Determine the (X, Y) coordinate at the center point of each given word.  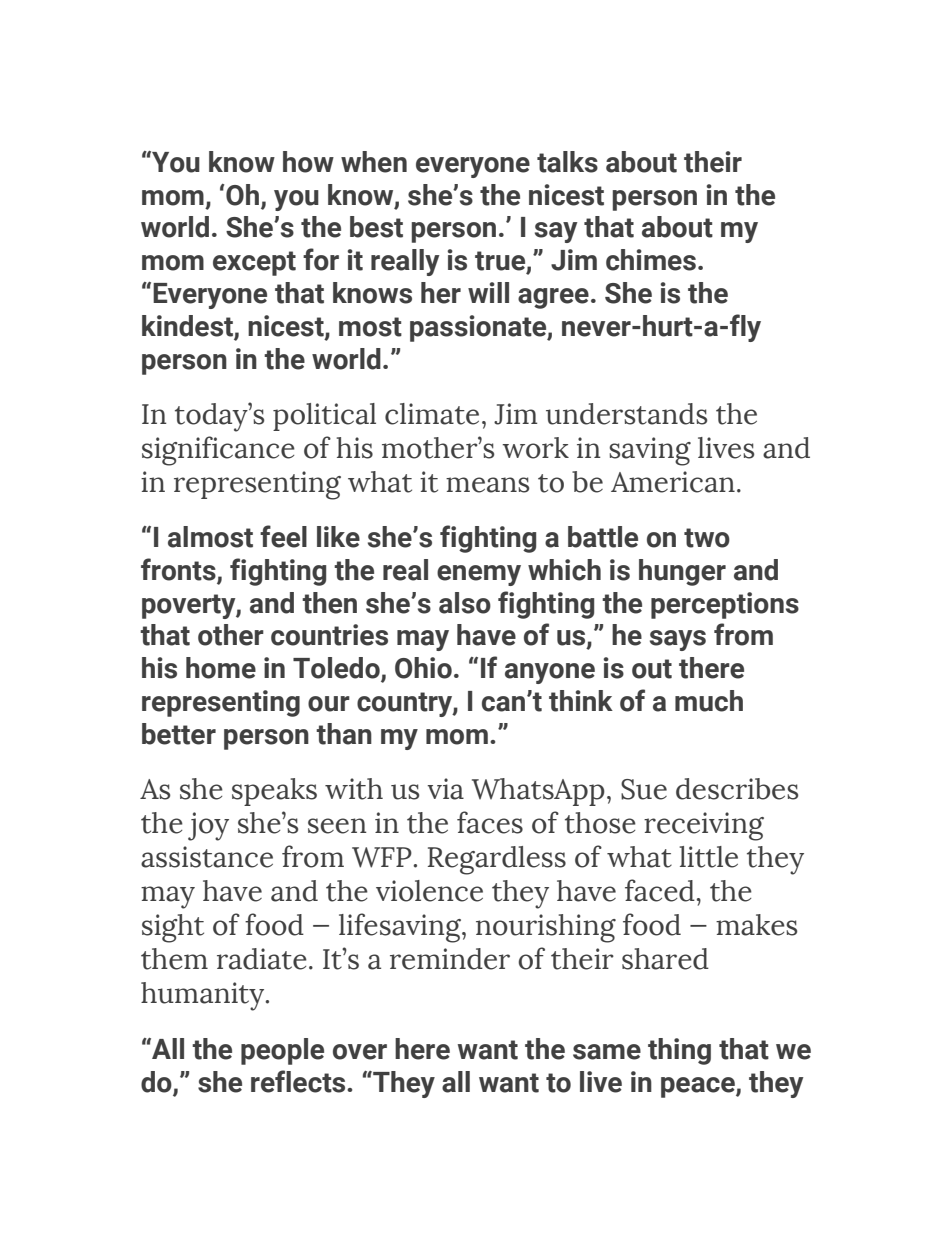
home (221, 668)
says (678, 640)
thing (679, 1051)
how (308, 162)
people (282, 1051)
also (465, 603)
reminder (450, 959)
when (374, 162)
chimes (651, 260)
